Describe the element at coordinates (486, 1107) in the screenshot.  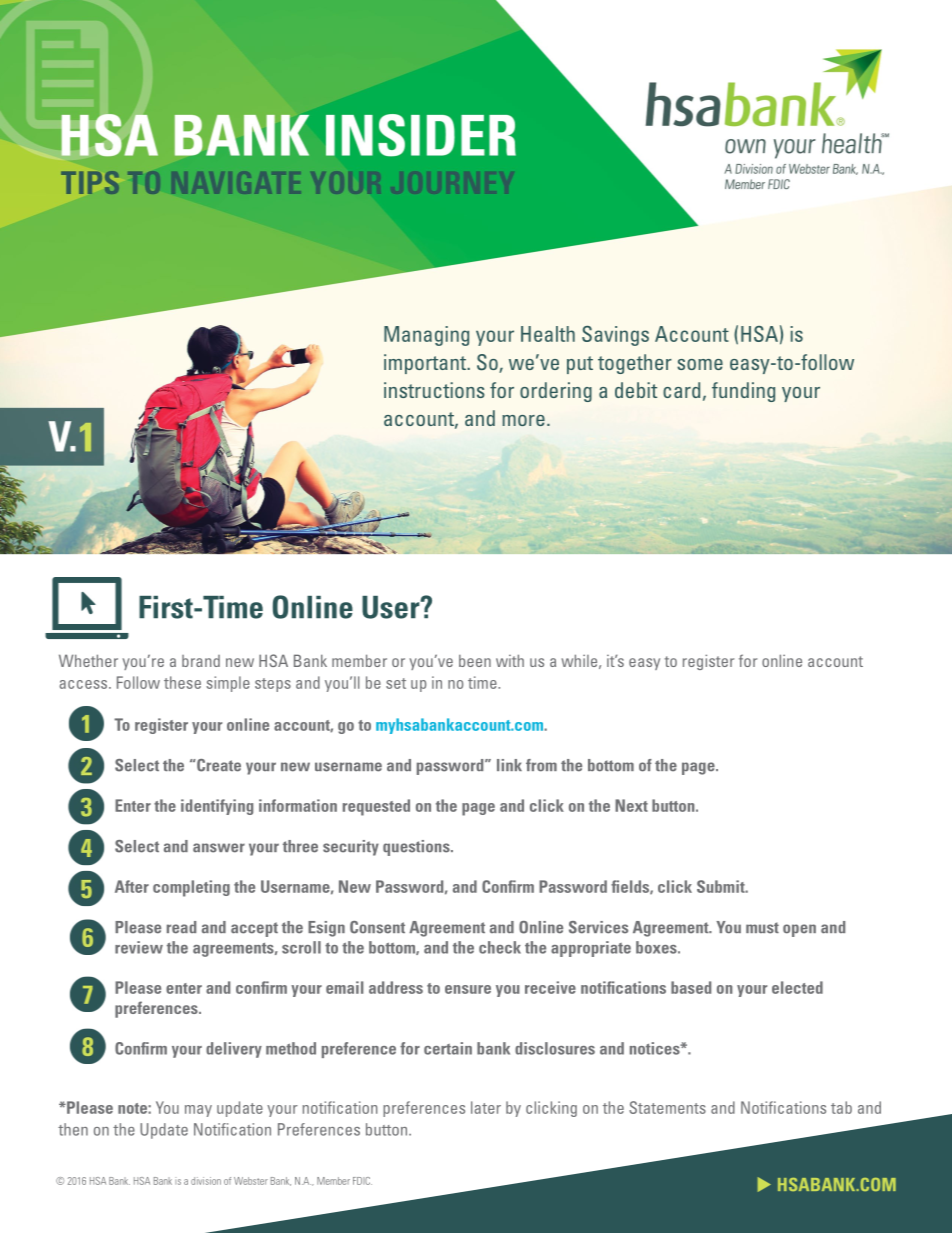
I see `later` at that location.
